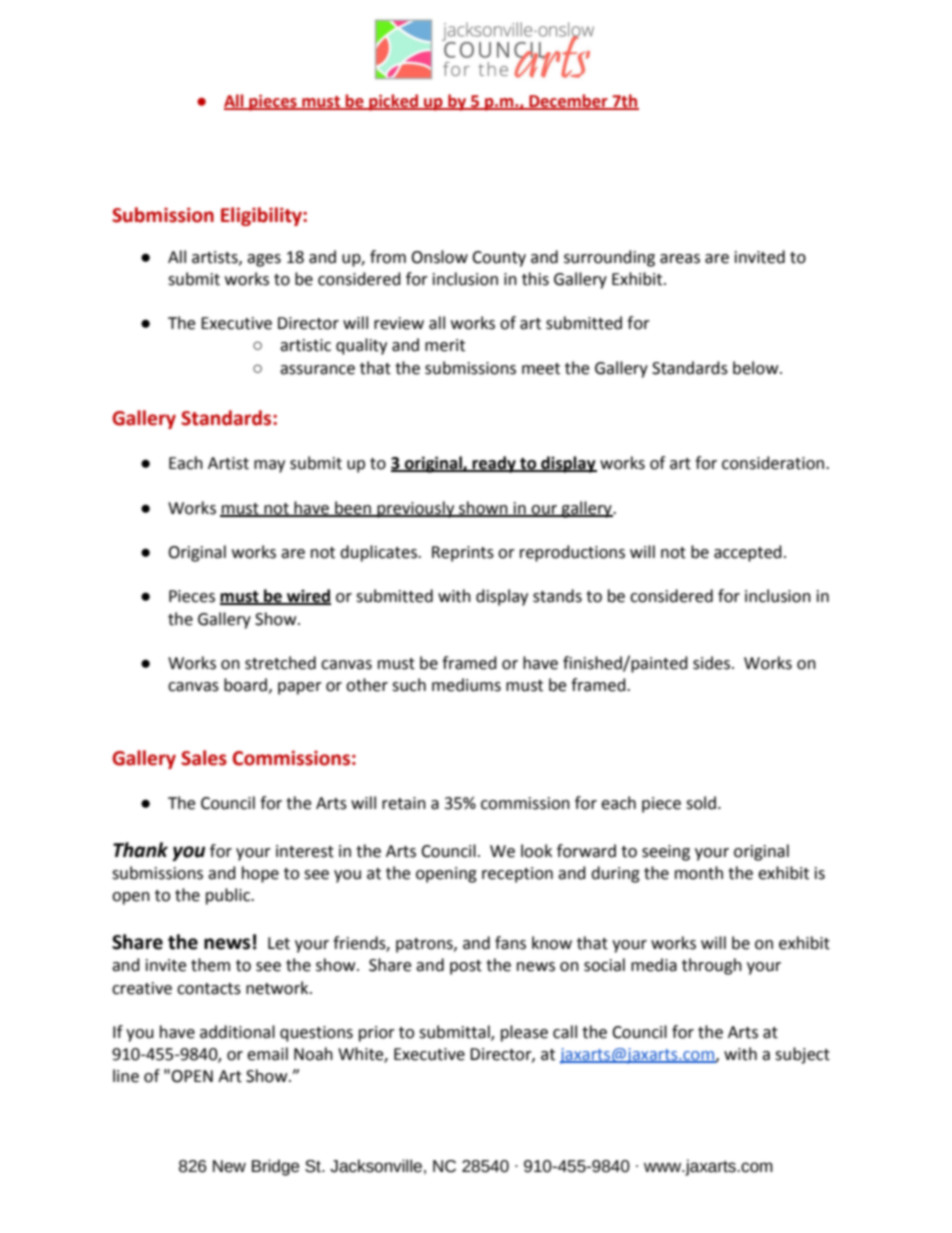 This page has height=1233, width=952. What do you see at coordinates (568, 102) in the page?
I see `December` at bounding box center [568, 102].
